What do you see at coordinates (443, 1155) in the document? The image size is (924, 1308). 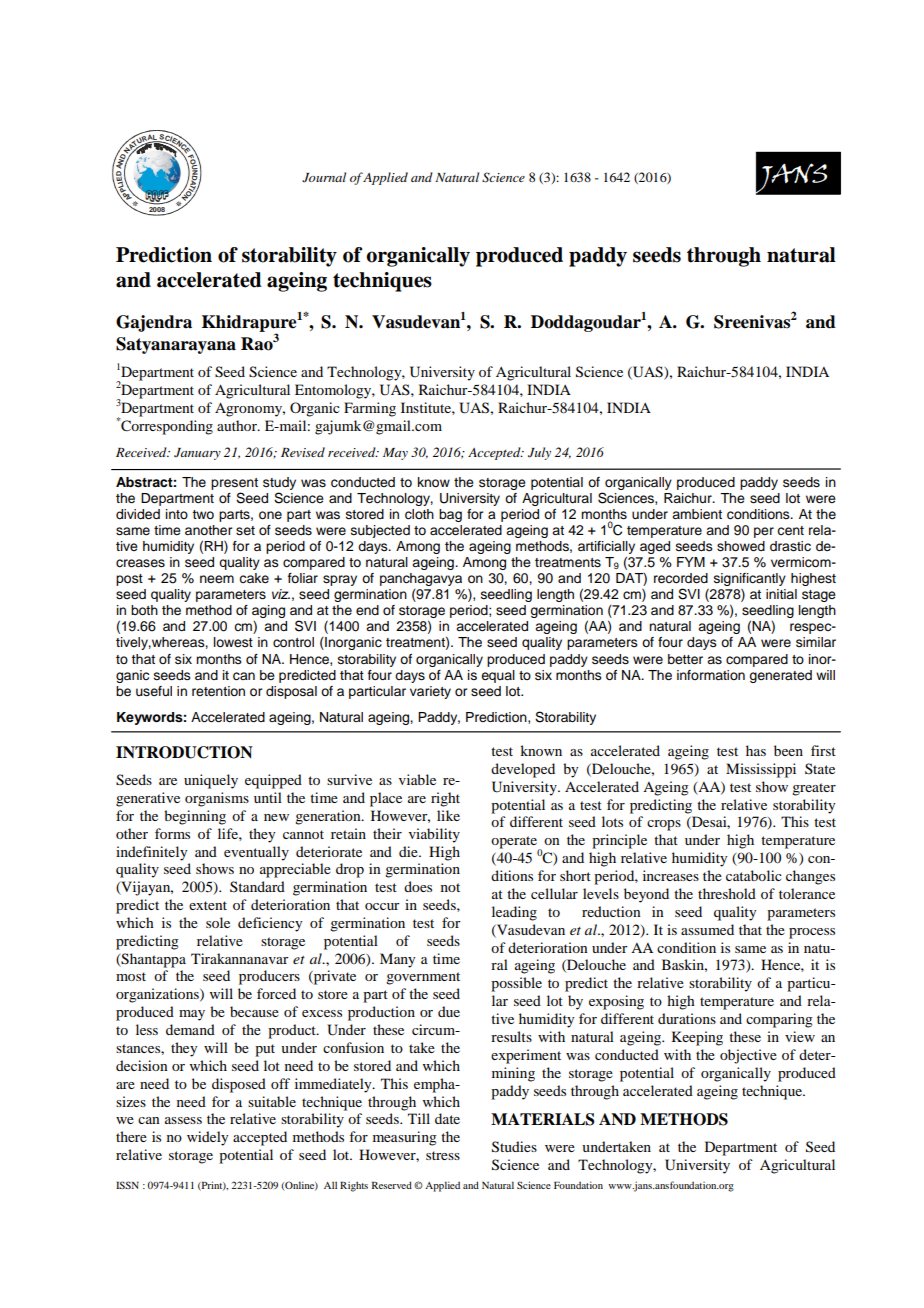 I see `stress` at bounding box center [443, 1155].
